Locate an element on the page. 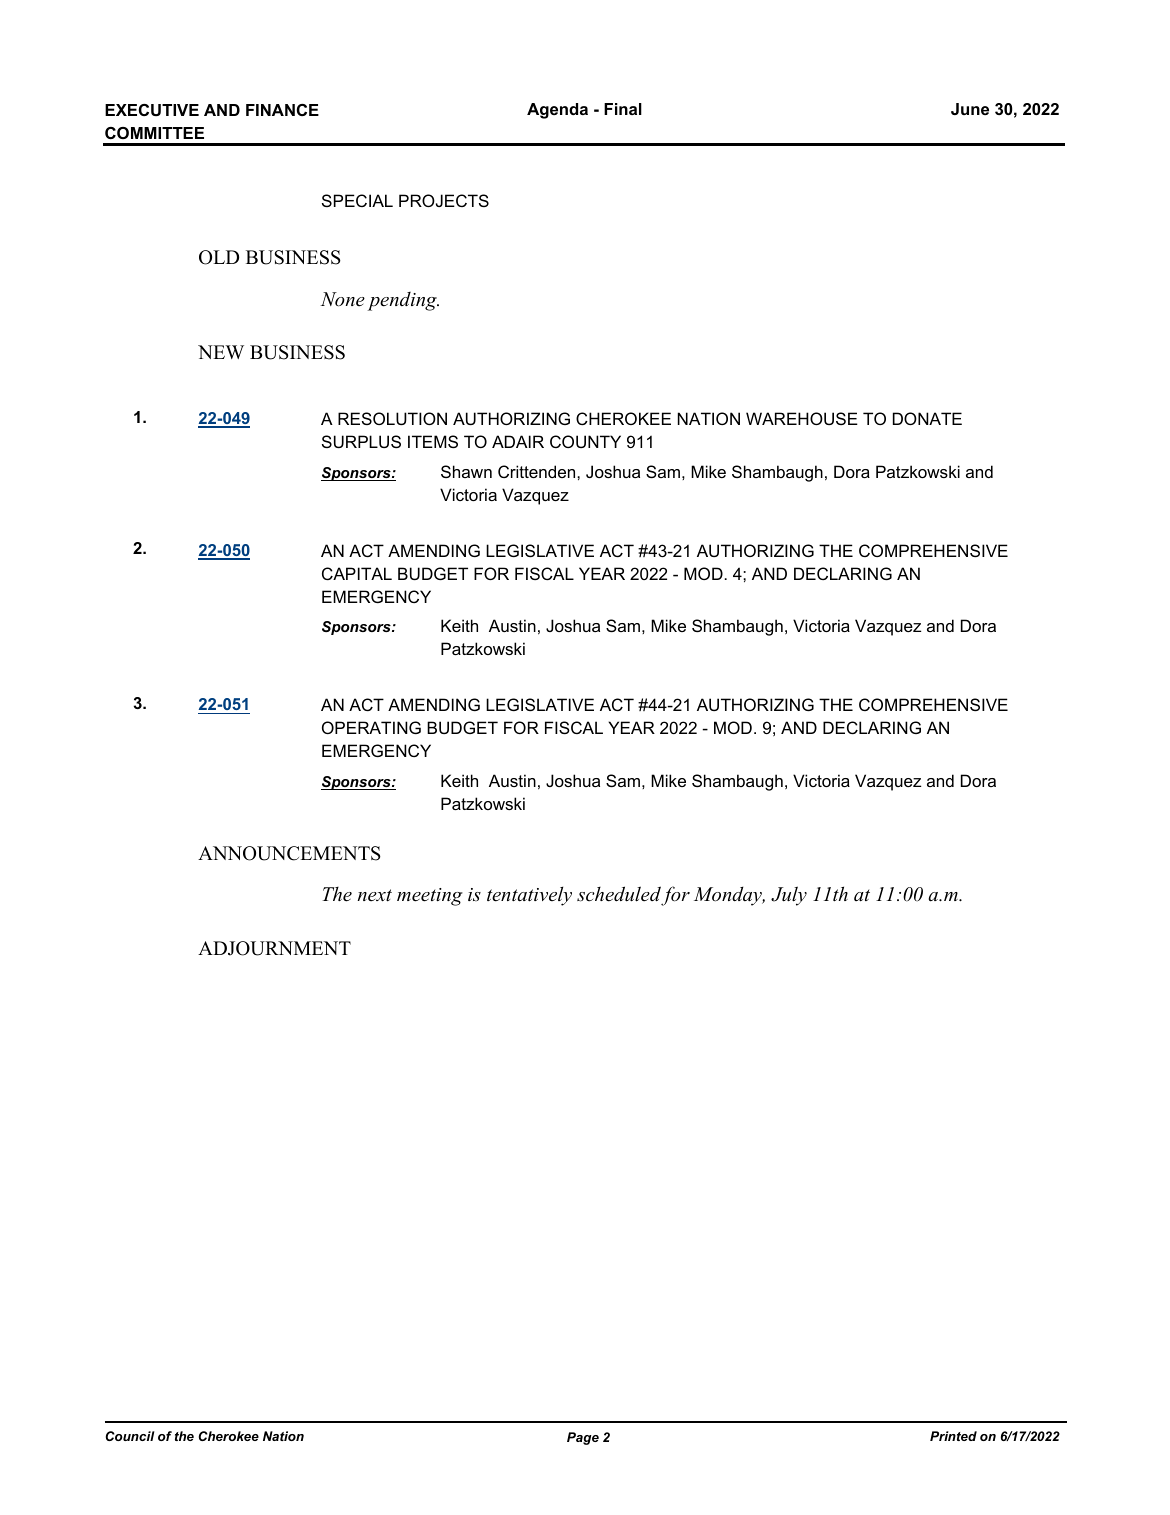 Image resolution: width=1170 pixels, height=1515 pixels. Page is located at coordinates (583, 1438).
